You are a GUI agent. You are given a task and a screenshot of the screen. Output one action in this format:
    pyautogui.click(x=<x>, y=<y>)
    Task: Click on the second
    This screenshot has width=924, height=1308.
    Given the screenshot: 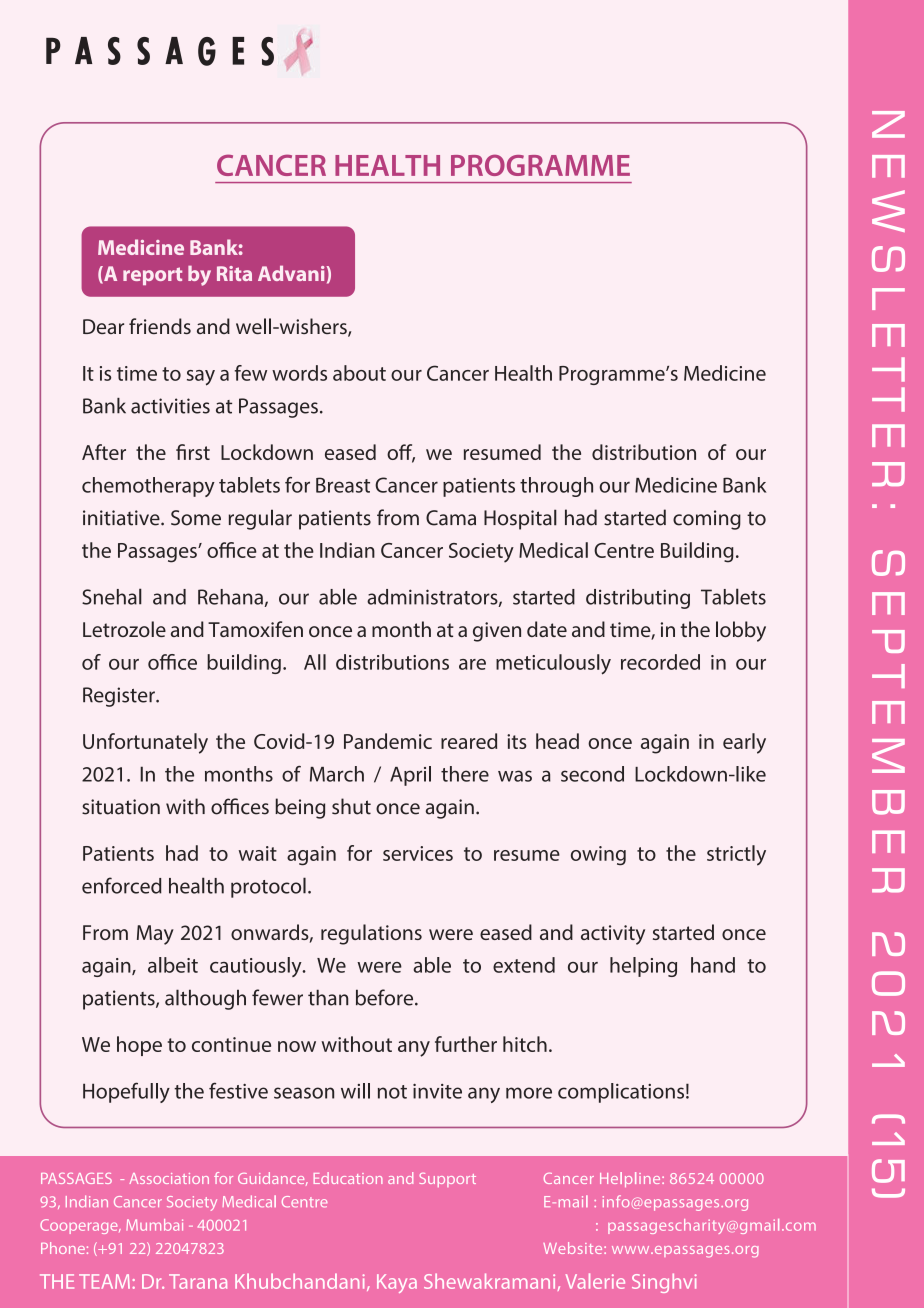 What is the action you would take?
    pyautogui.click(x=592, y=774)
